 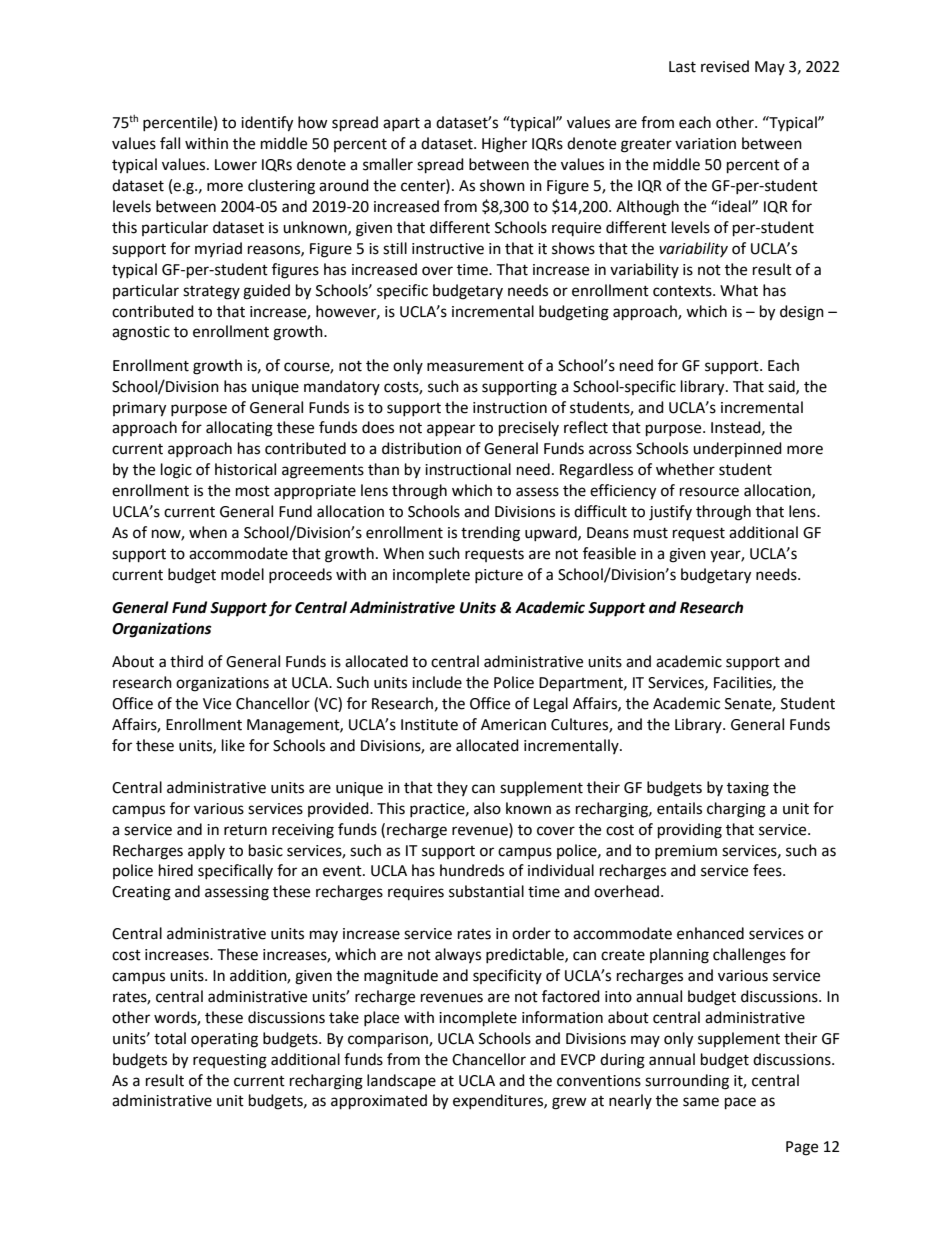 I want to click on Higher, so click(x=504, y=145).
